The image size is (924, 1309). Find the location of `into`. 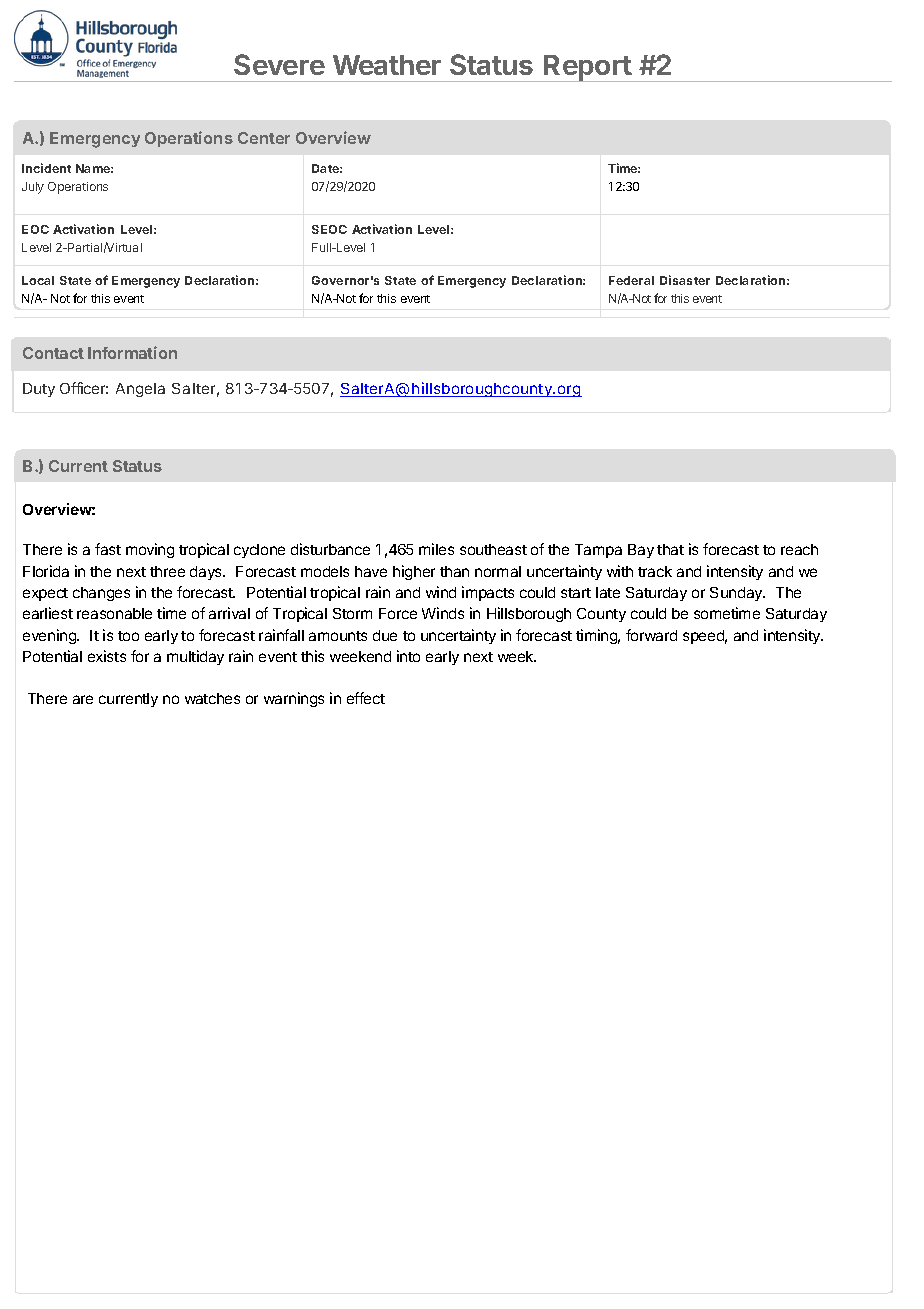

into is located at coordinates (408, 656).
